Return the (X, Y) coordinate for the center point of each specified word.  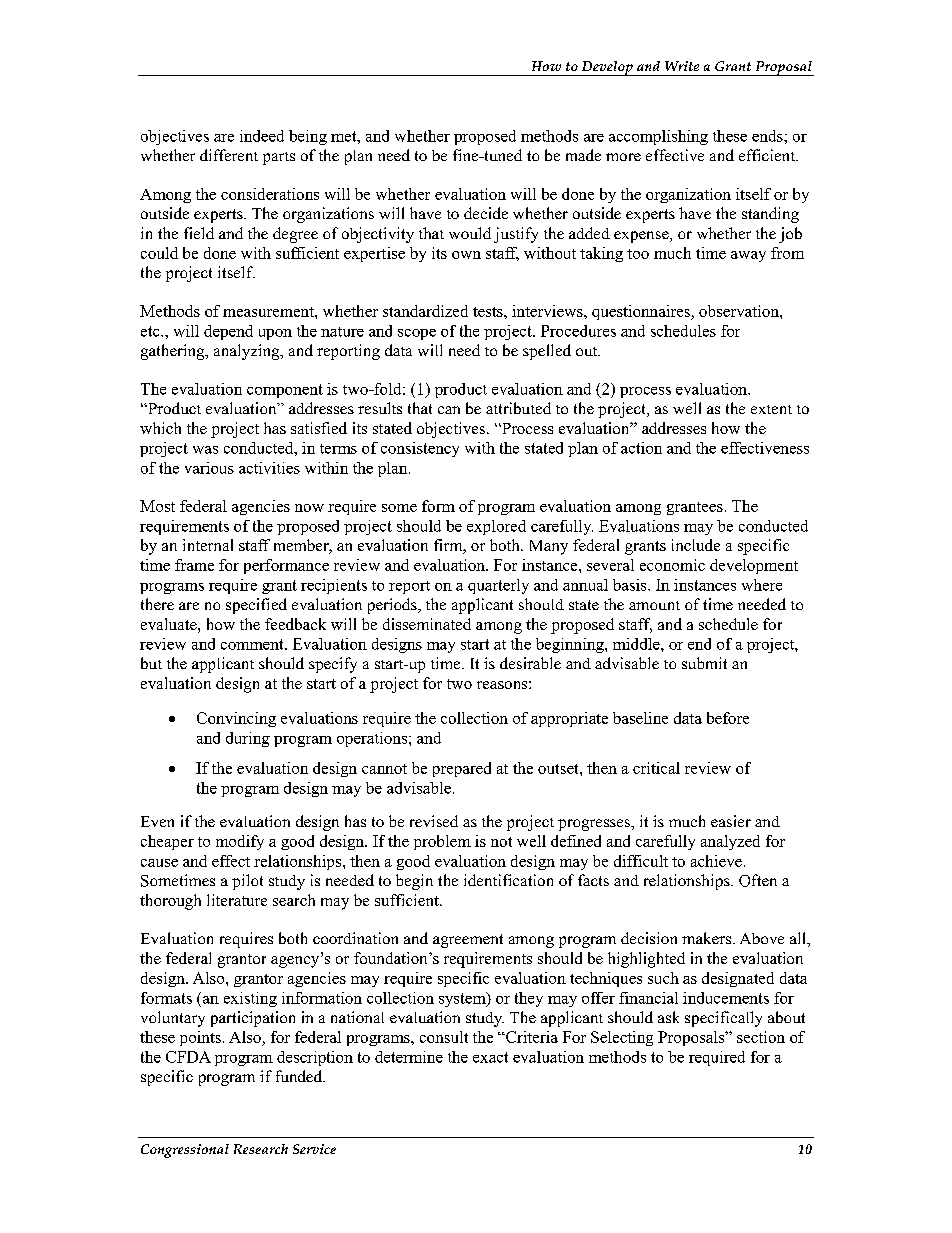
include (696, 545)
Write (682, 66)
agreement (468, 941)
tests (489, 312)
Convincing (236, 719)
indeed (262, 136)
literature (237, 900)
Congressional (185, 1151)
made (583, 155)
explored (496, 527)
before (728, 718)
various (209, 468)
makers (706, 938)
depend (228, 332)
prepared (462, 769)
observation (740, 311)
